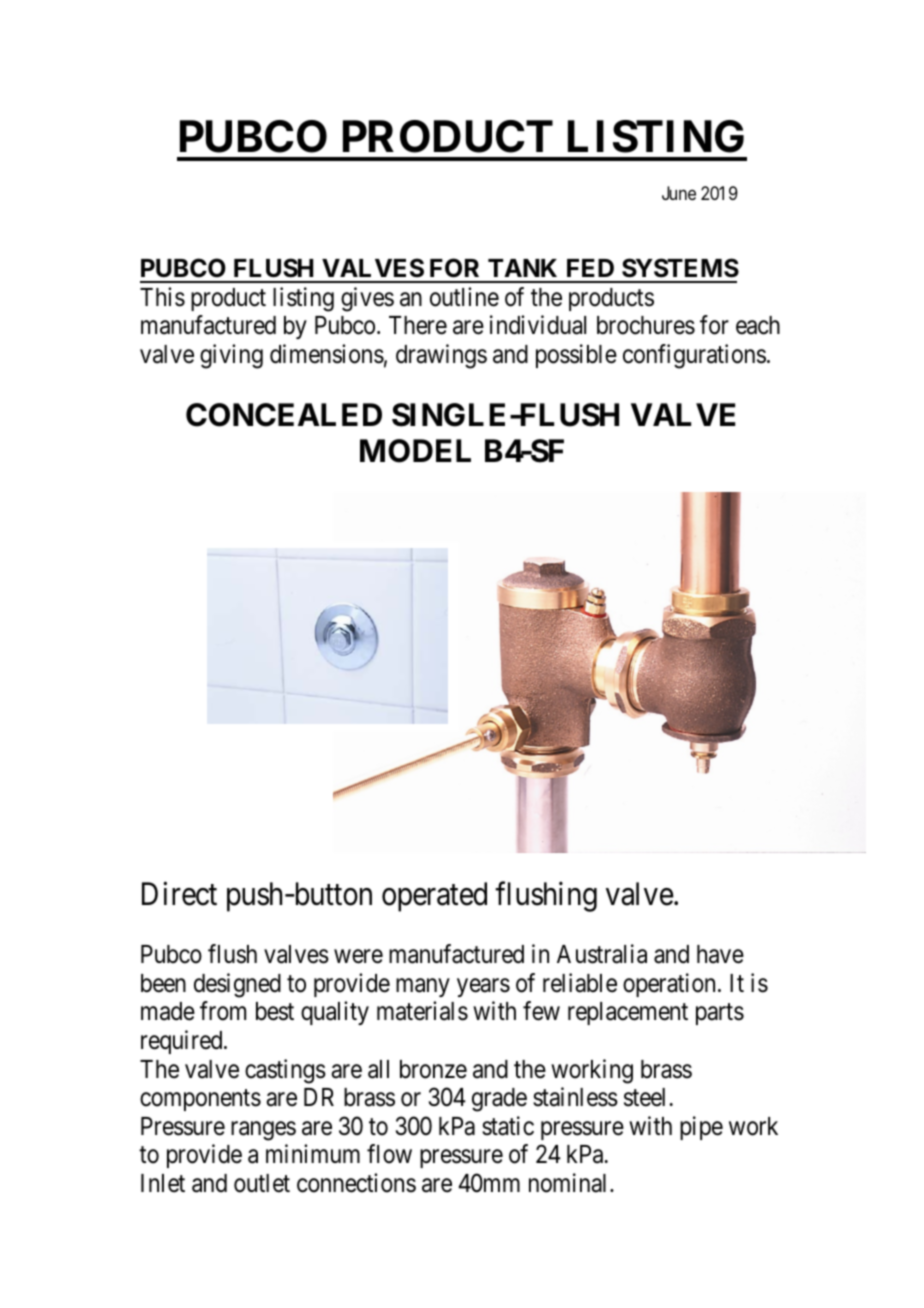 The image size is (924, 1308). What do you see at coordinates (464, 297) in the screenshot?
I see `outline` at bounding box center [464, 297].
